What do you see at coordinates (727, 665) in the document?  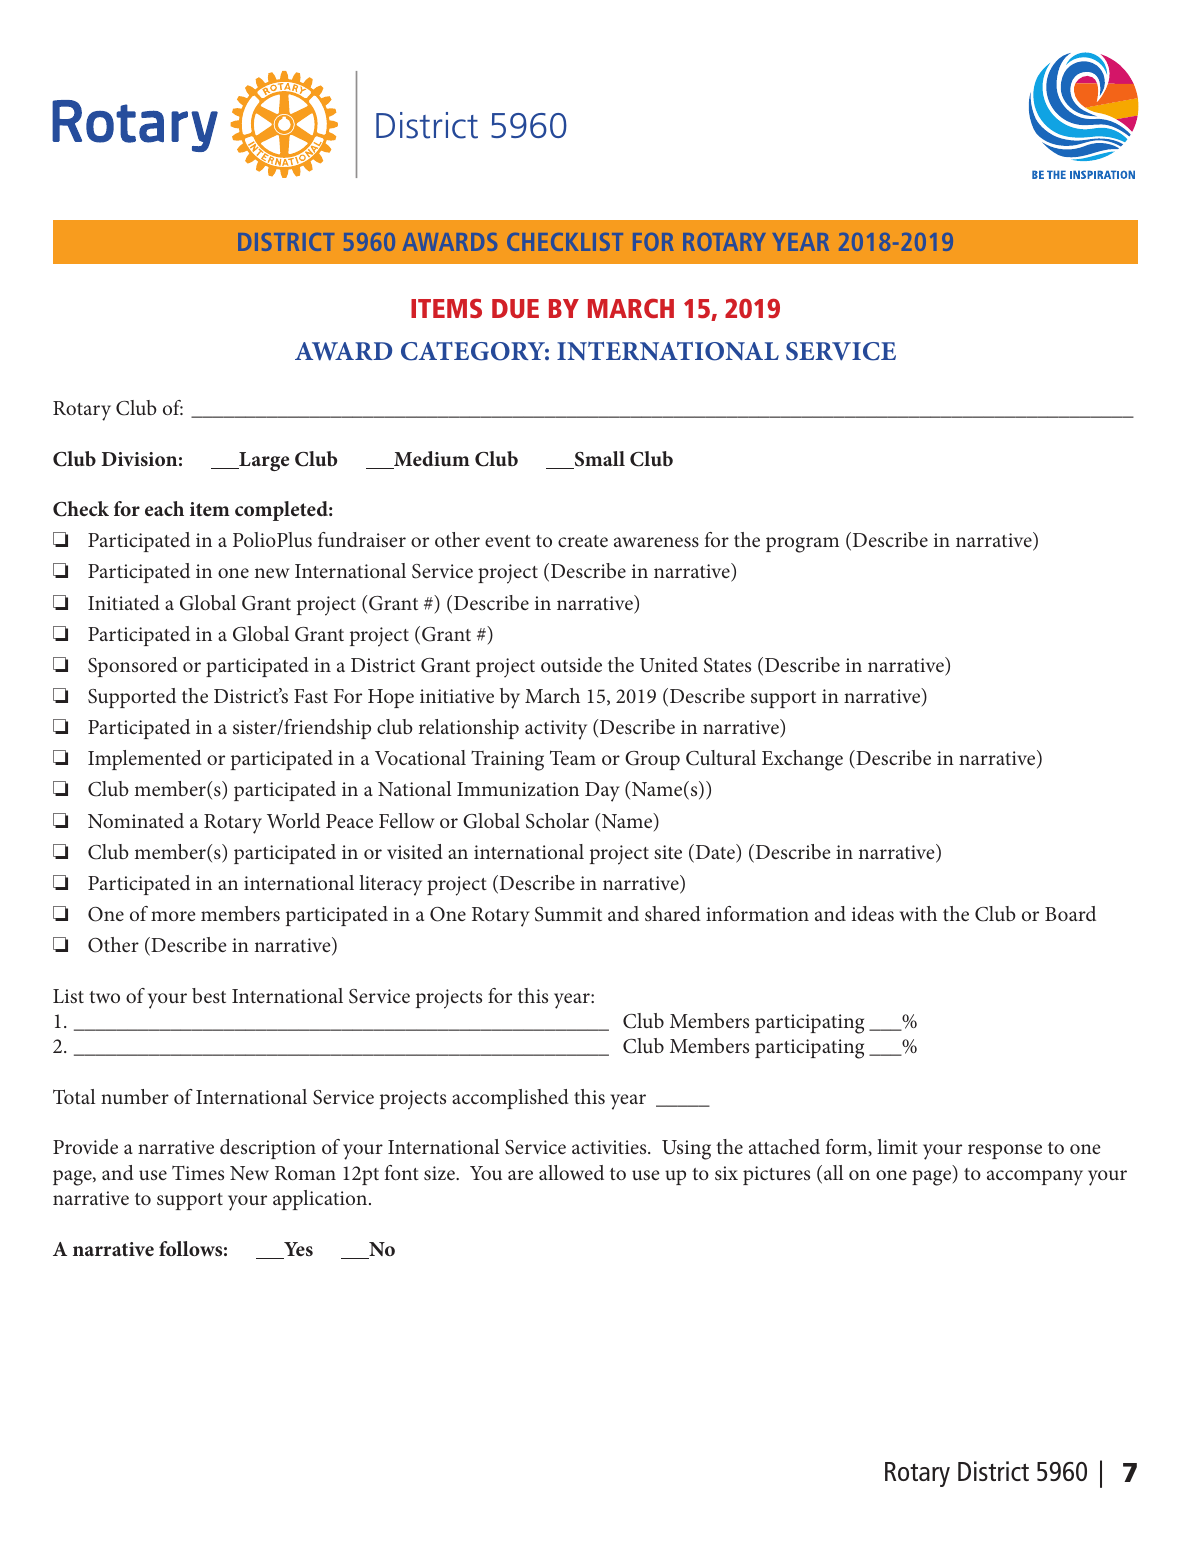 I see `States` at bounding box center [727, 665].
